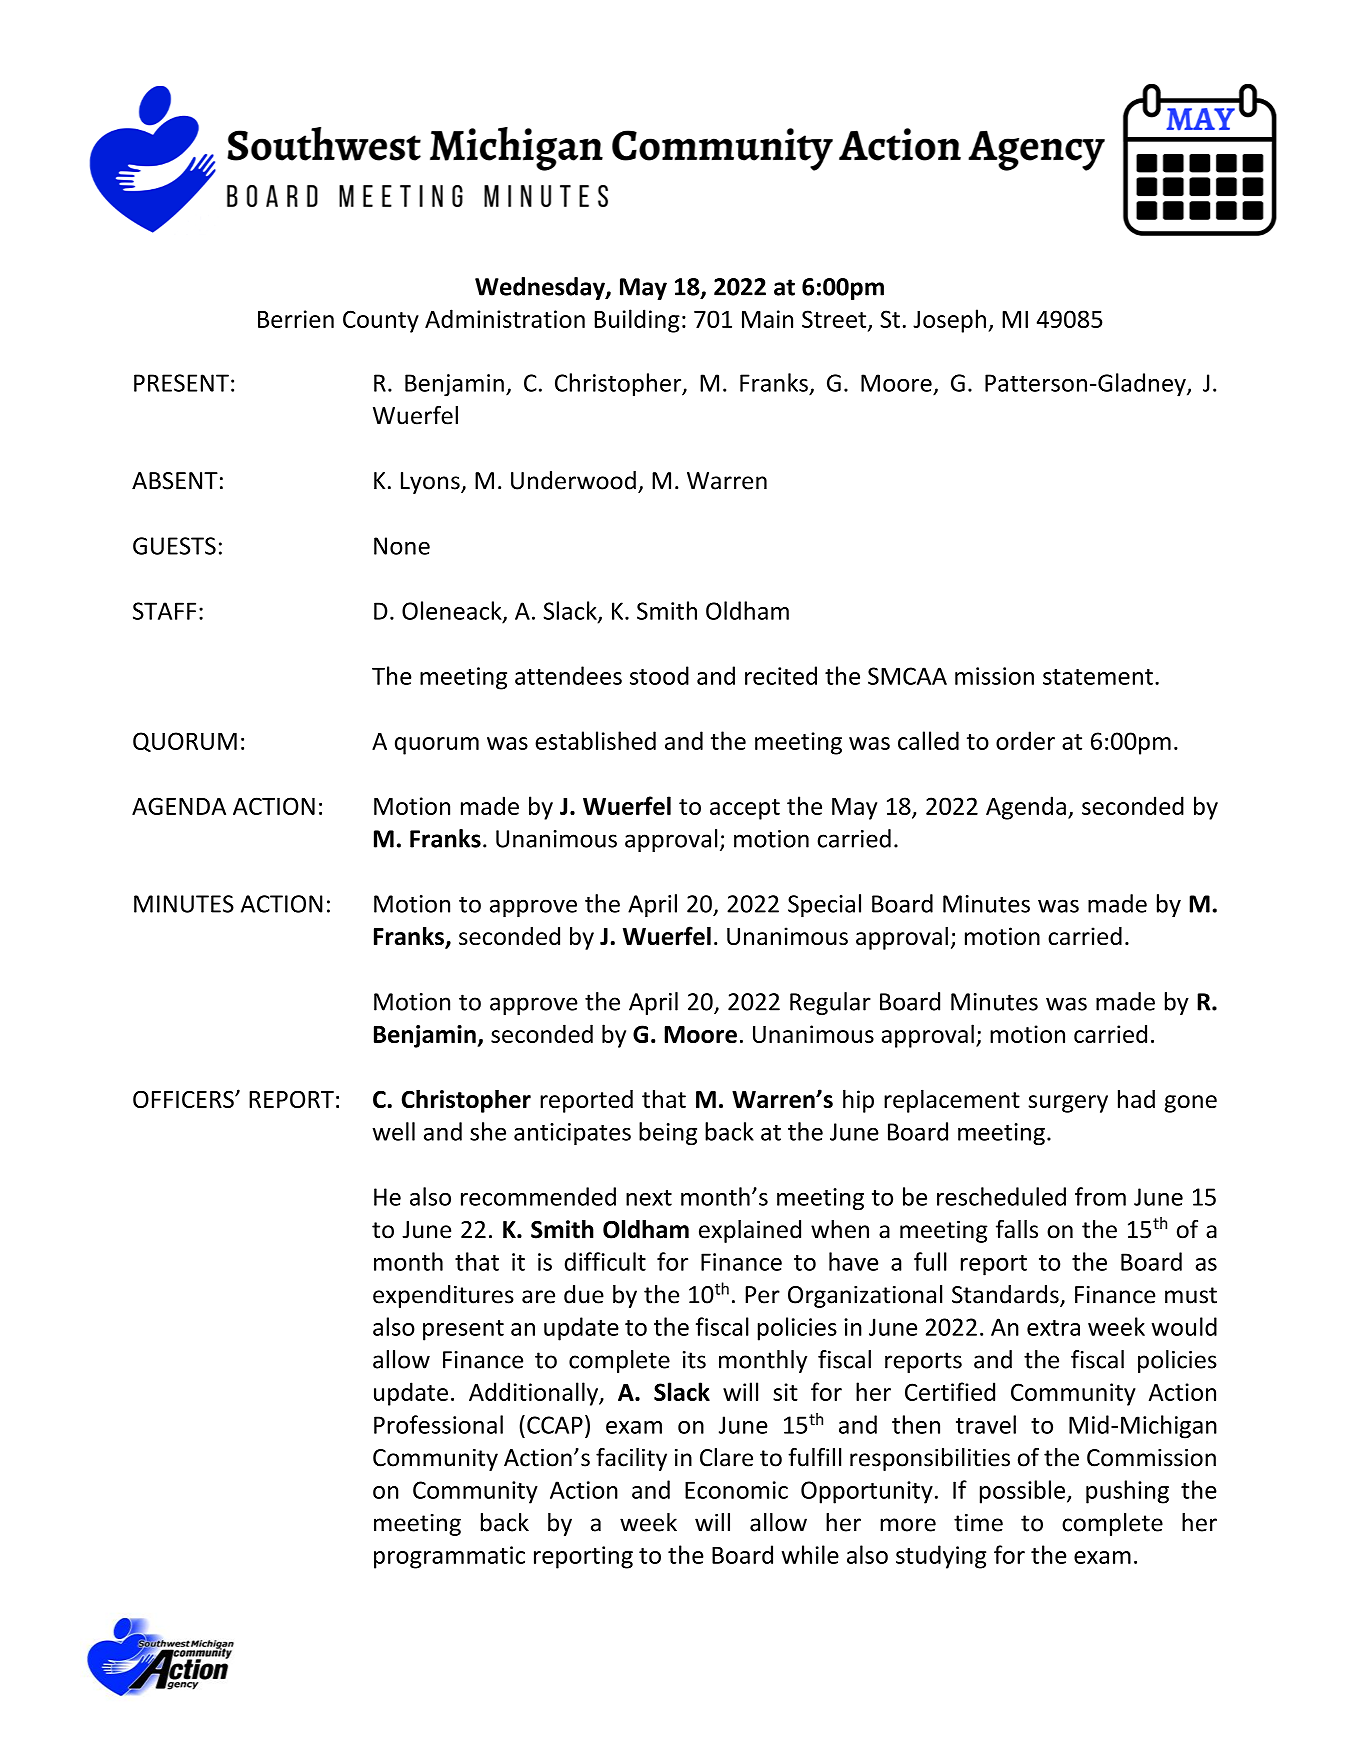 The height and width of the screenshot is (1760, 1360). Describe the element at coordinates (949, 321) in the screenshot. I see `Joseph` at that location.
